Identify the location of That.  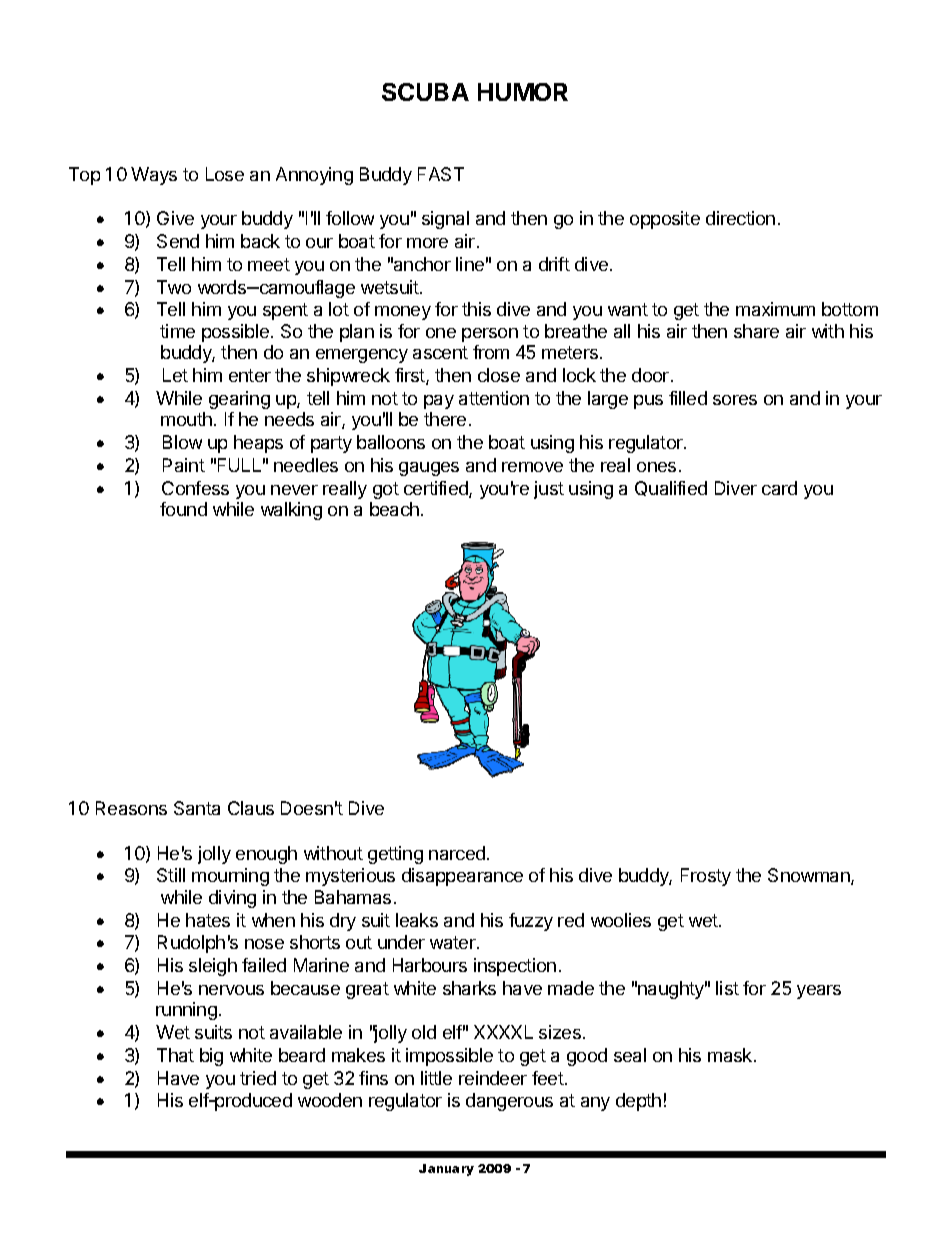
(175, 1055).
